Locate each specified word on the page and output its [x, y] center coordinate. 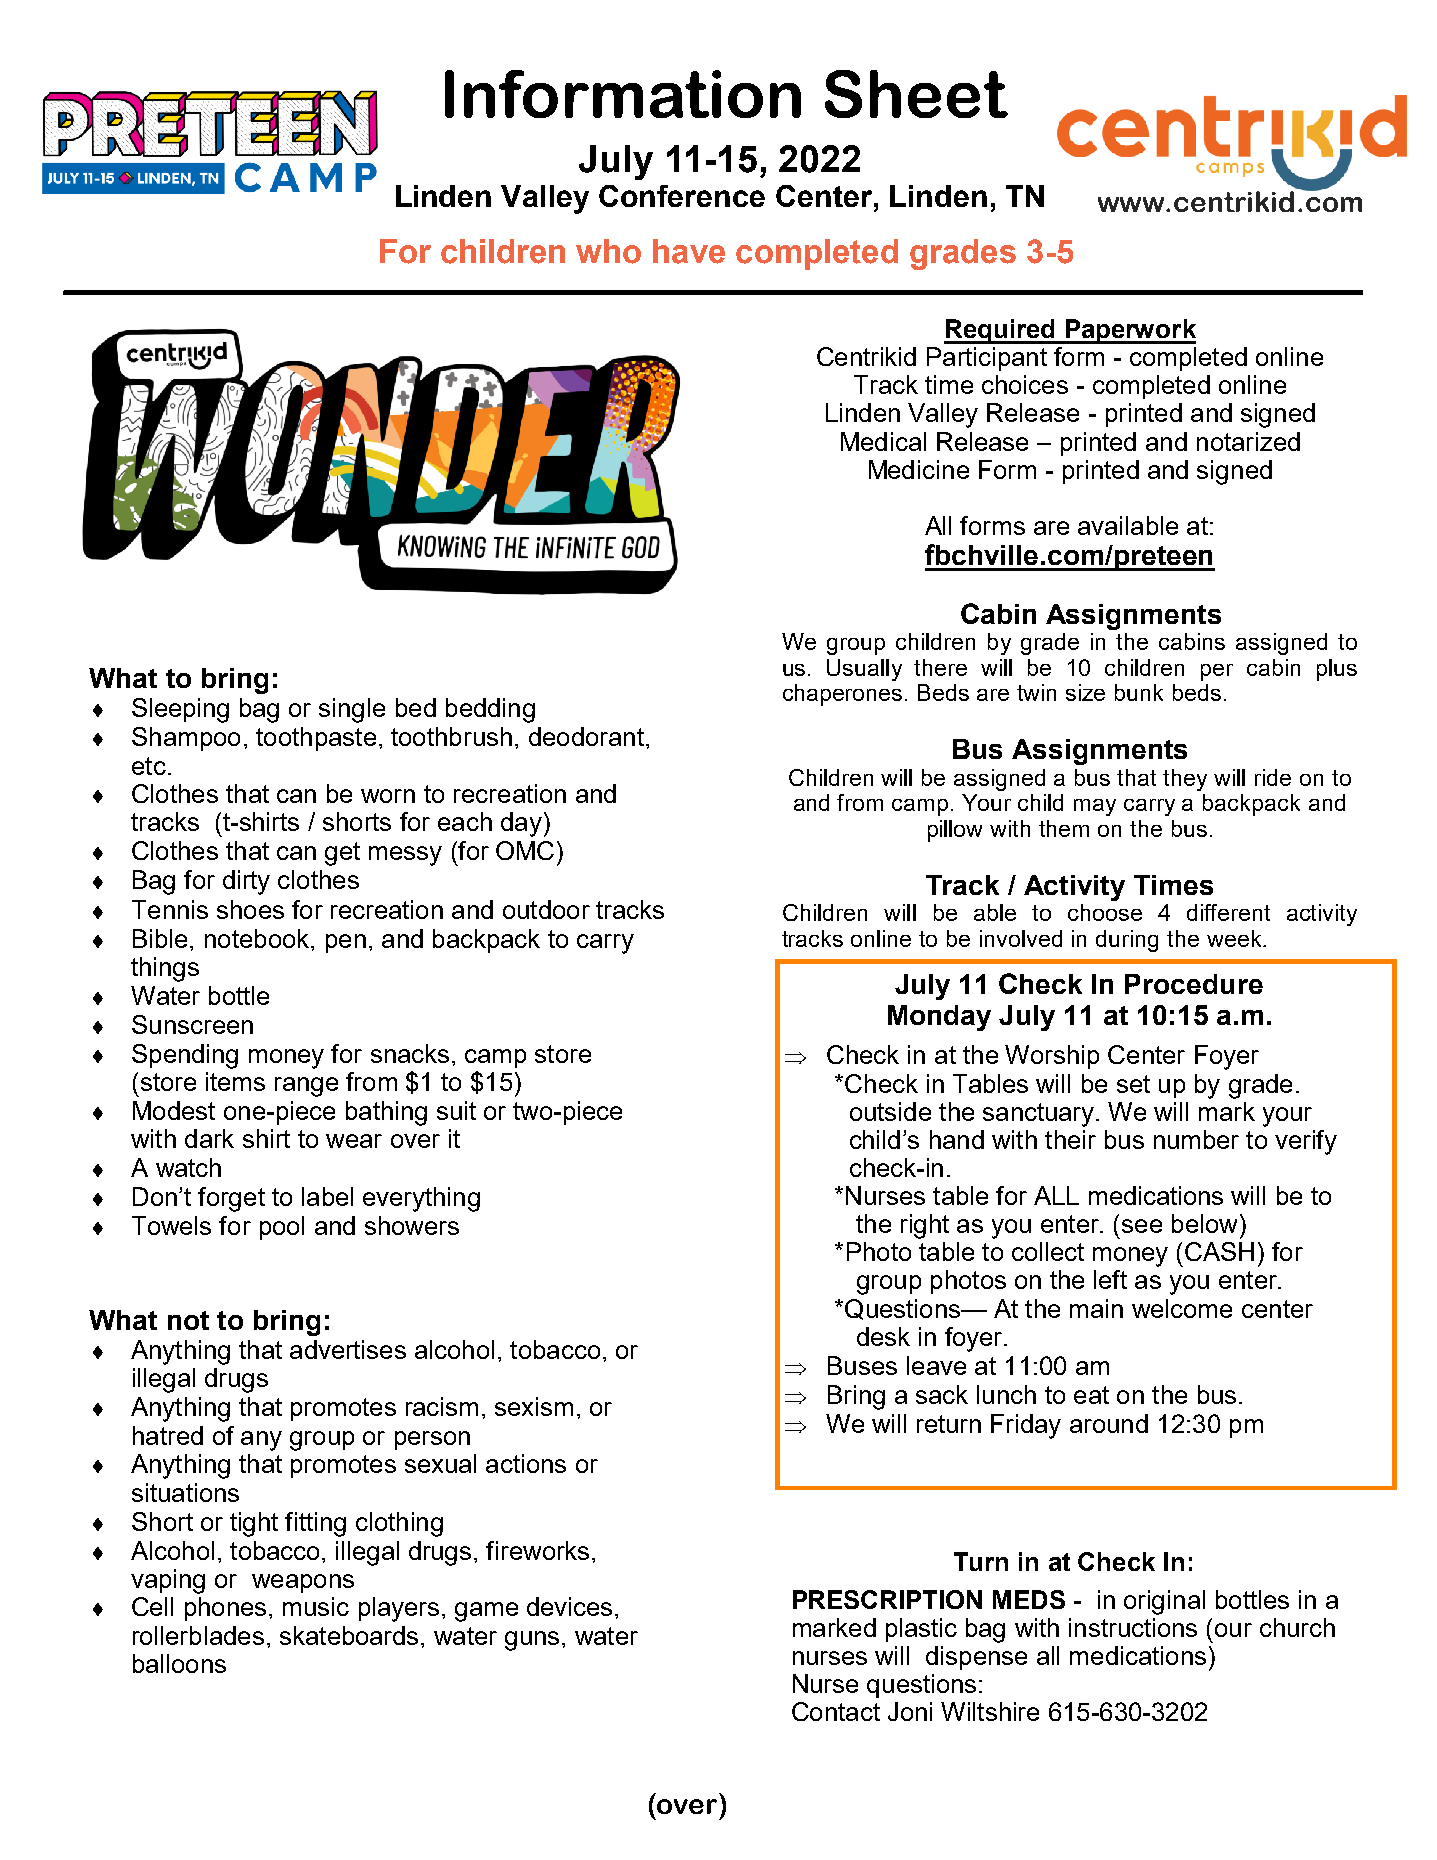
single [352, 710]
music [316, 1606]
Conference [682, 196]
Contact [836, 1711]
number [1196, 1139]
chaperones [844, 695]
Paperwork [1129, 331]
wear [354, 1141]
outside [890, 1111]
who [608, 251]
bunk [1139, 692]
